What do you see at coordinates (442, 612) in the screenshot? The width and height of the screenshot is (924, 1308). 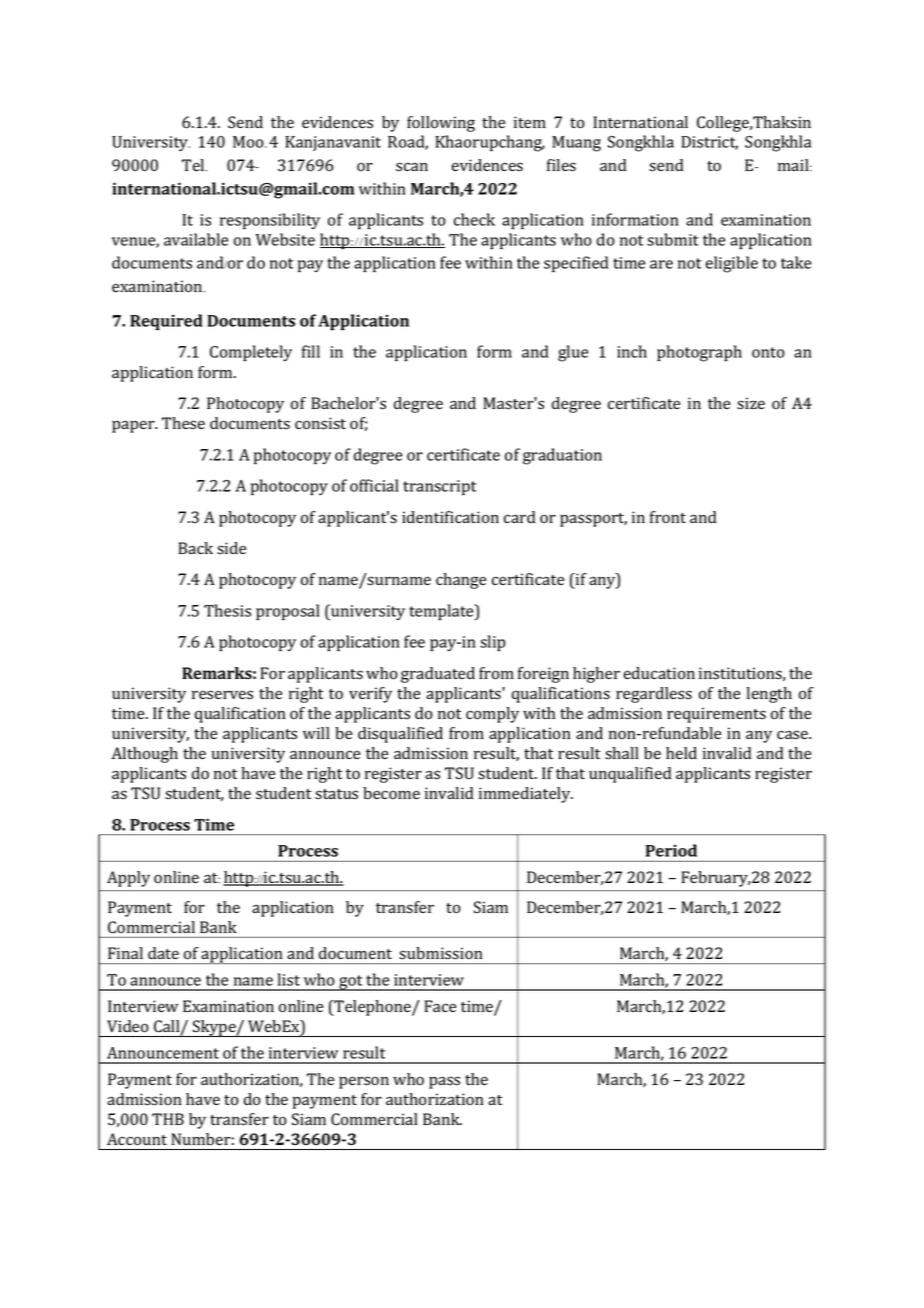 I see `template` at bounding box center [442, 612].
